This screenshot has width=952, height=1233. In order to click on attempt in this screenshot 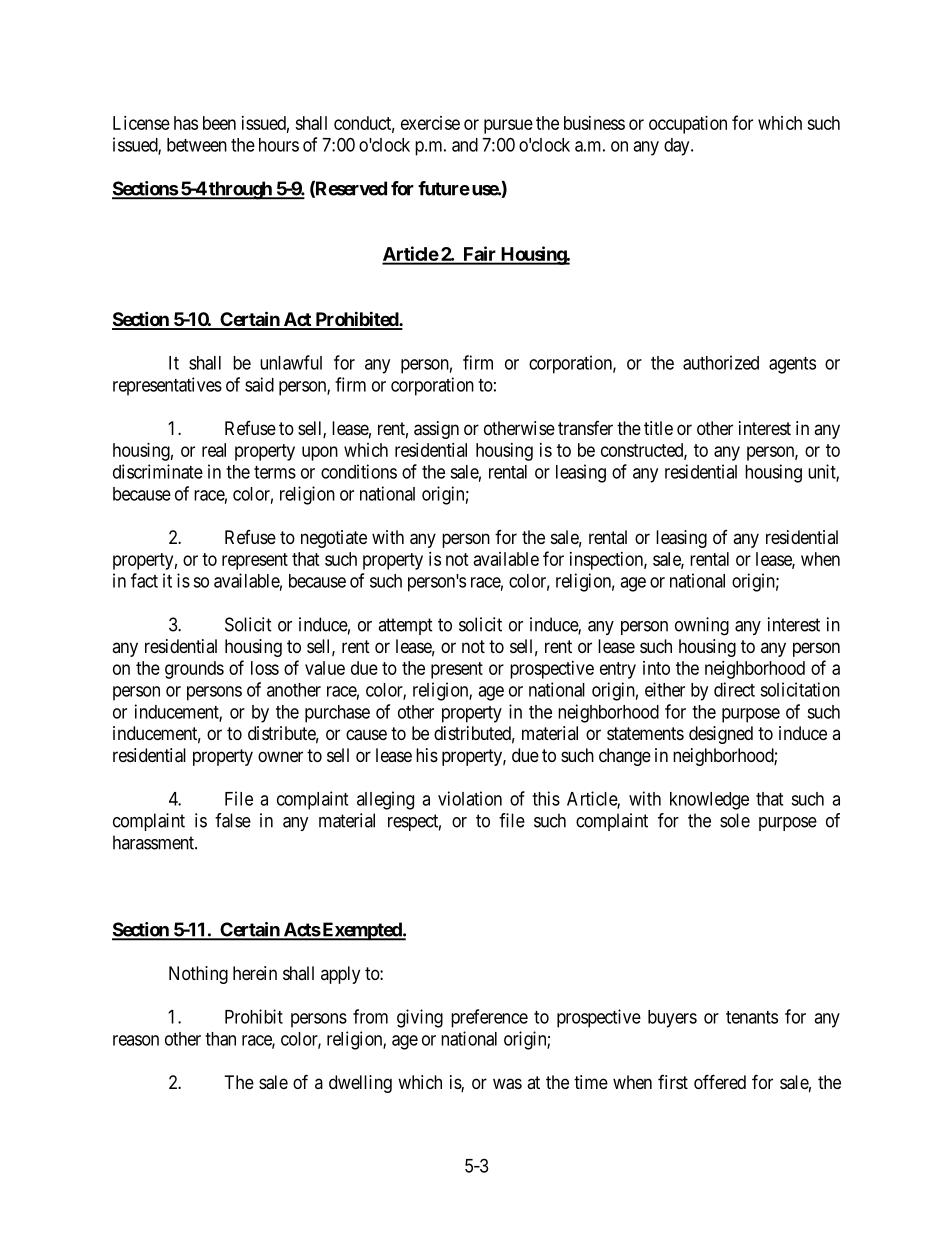, I will do `click(405, 626)`.
